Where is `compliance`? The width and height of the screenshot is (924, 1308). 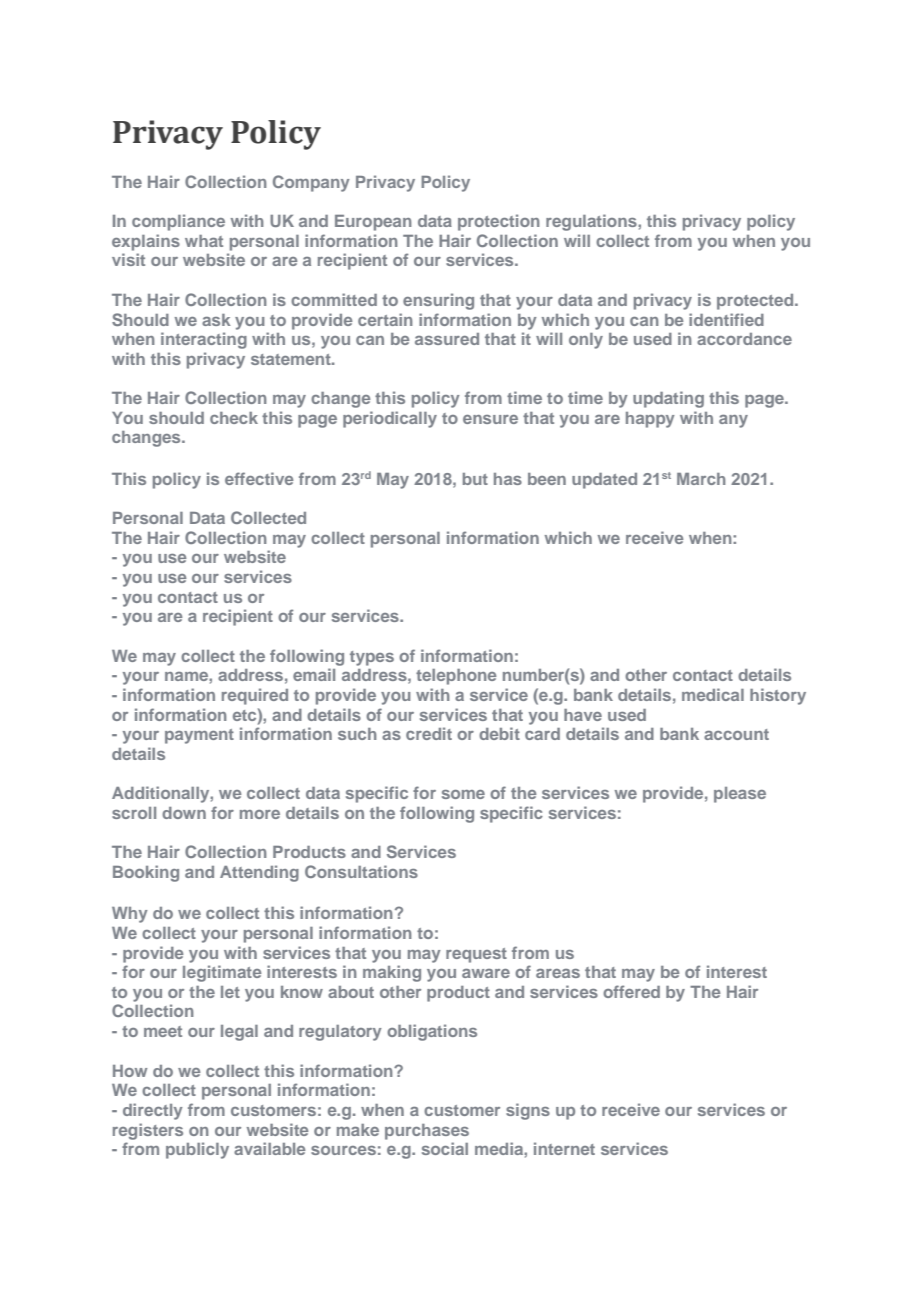 compliance is located at coordinates (178, 222).
